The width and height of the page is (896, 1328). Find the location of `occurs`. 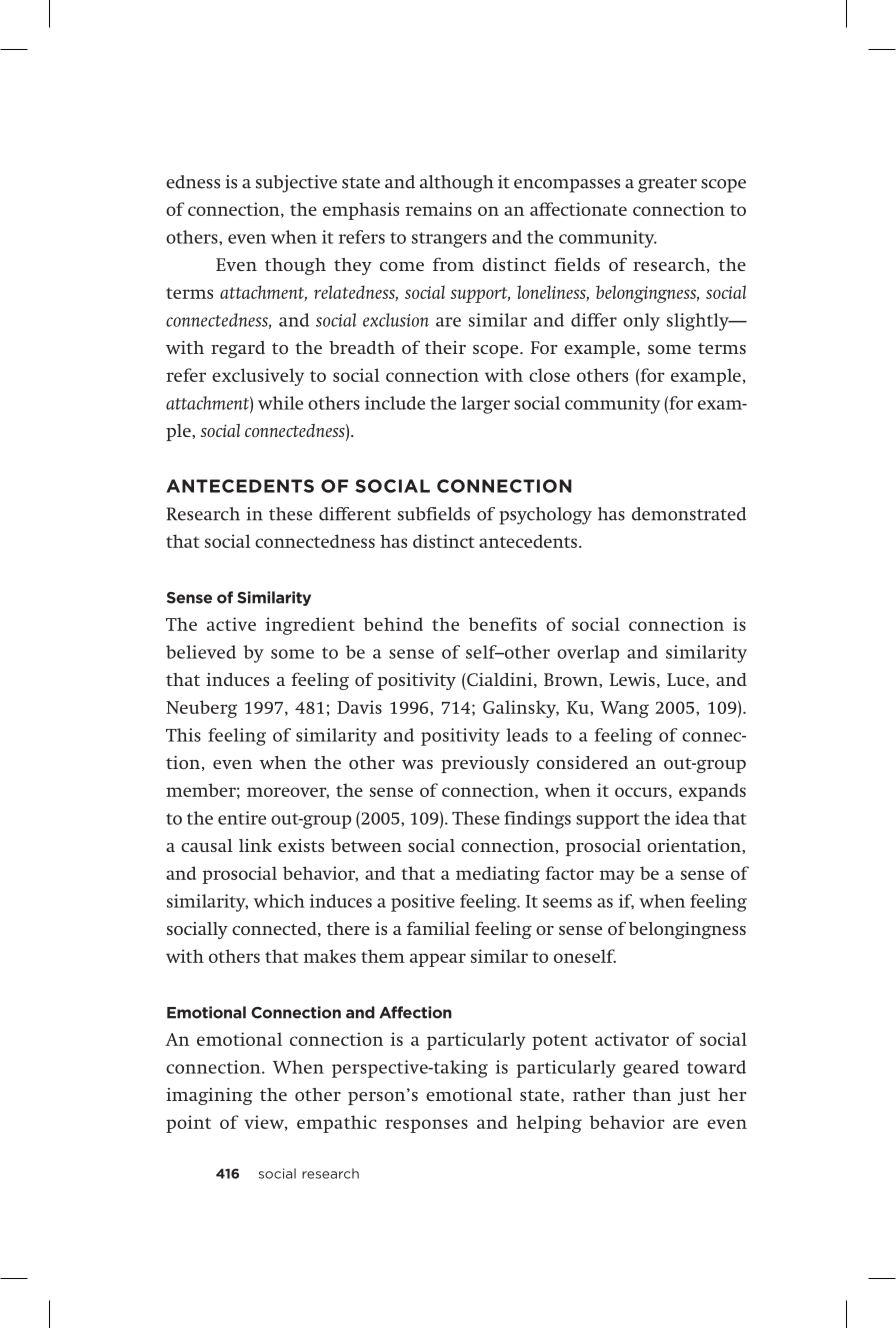

occurs is located at coordinates (641, 792).
